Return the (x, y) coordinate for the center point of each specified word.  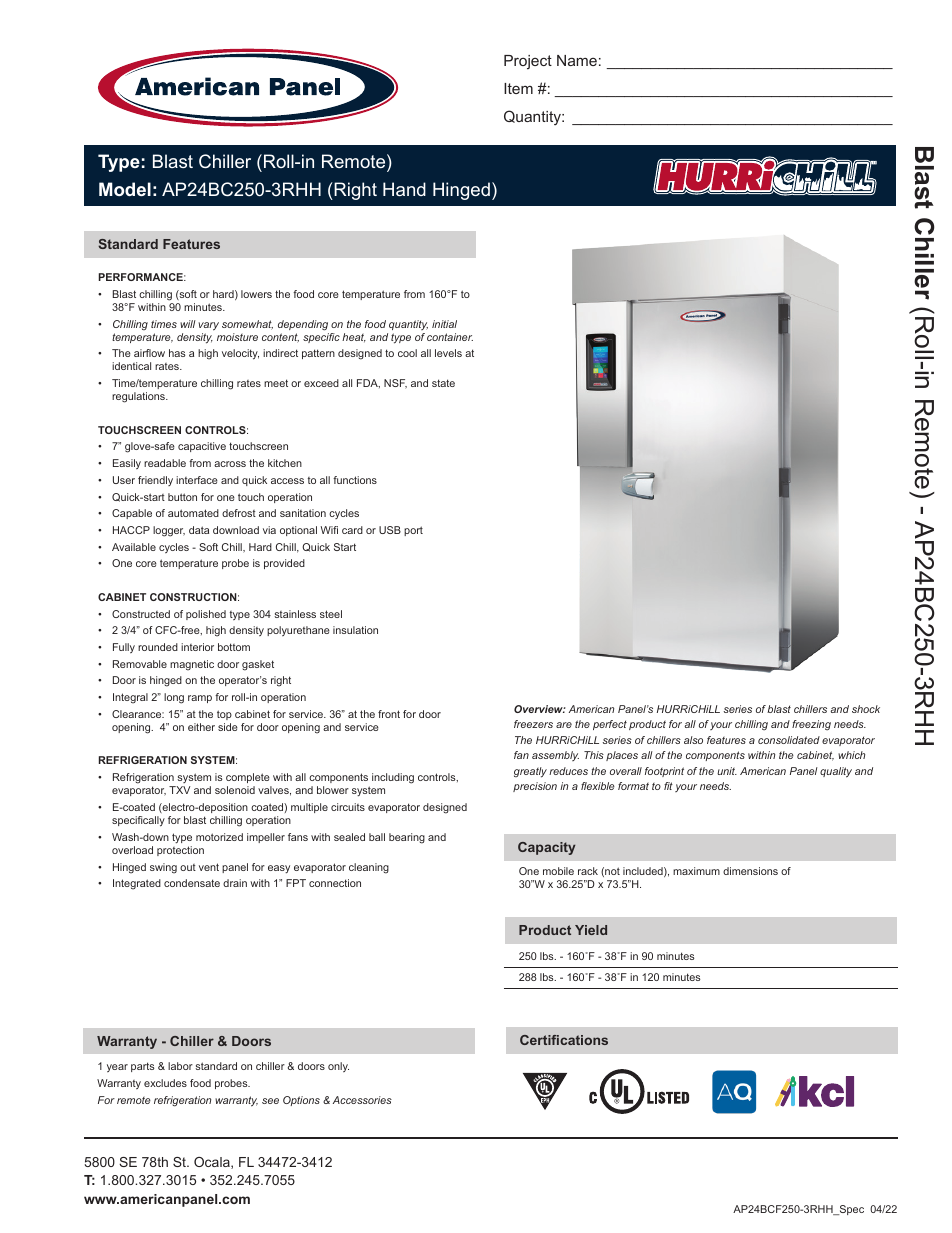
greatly (530, 772)
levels (448, 353)
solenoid (235, 790)
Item (518, 88)
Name (577, 60)
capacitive (202, 447)
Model (125, 189)
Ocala (213, 1163)
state (443, 383)
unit (727, 771)
